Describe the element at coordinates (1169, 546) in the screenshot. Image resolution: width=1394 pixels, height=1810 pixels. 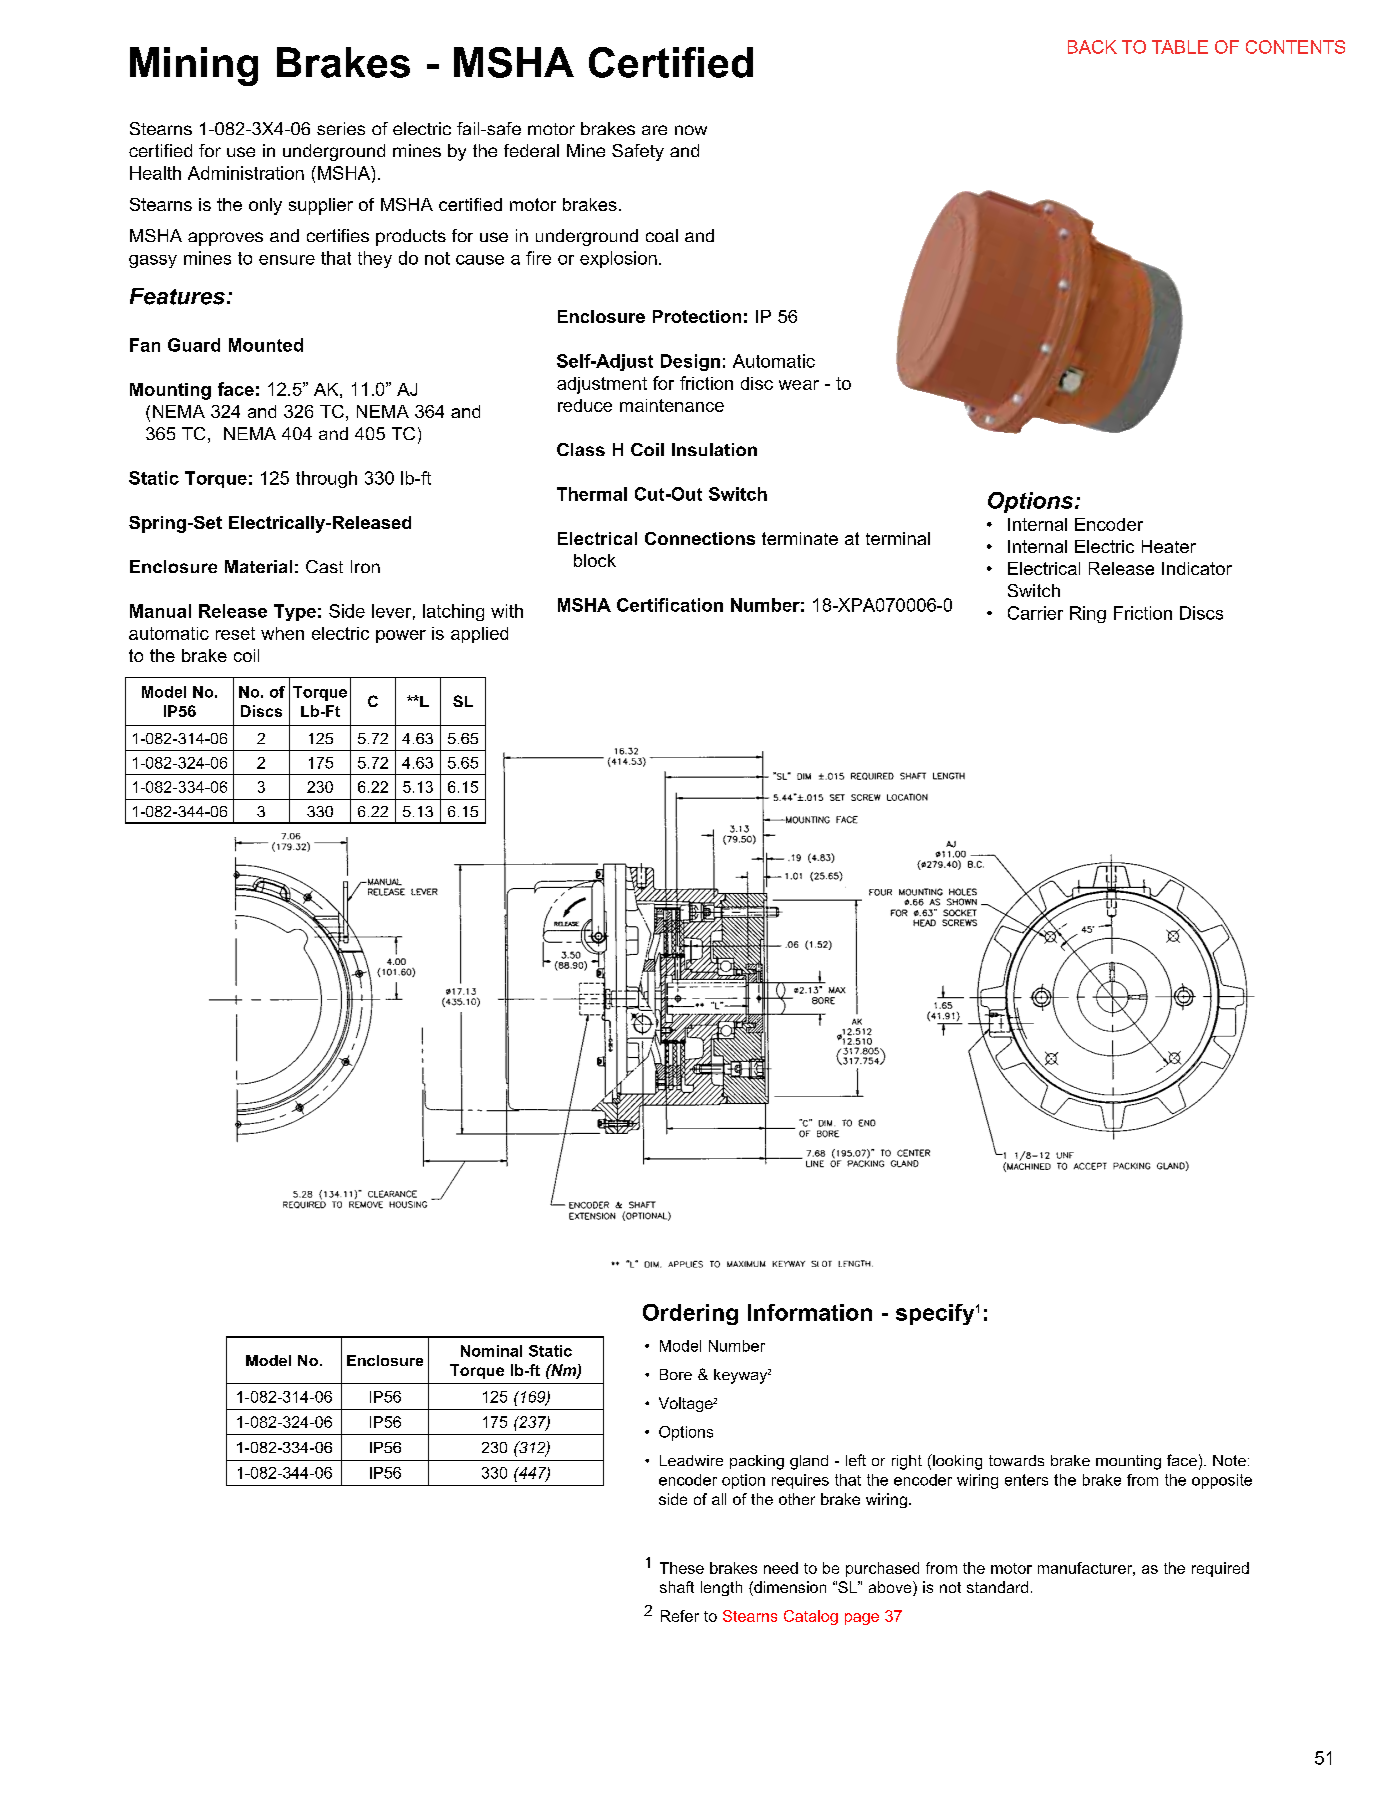
I see `Heater` at that location.
